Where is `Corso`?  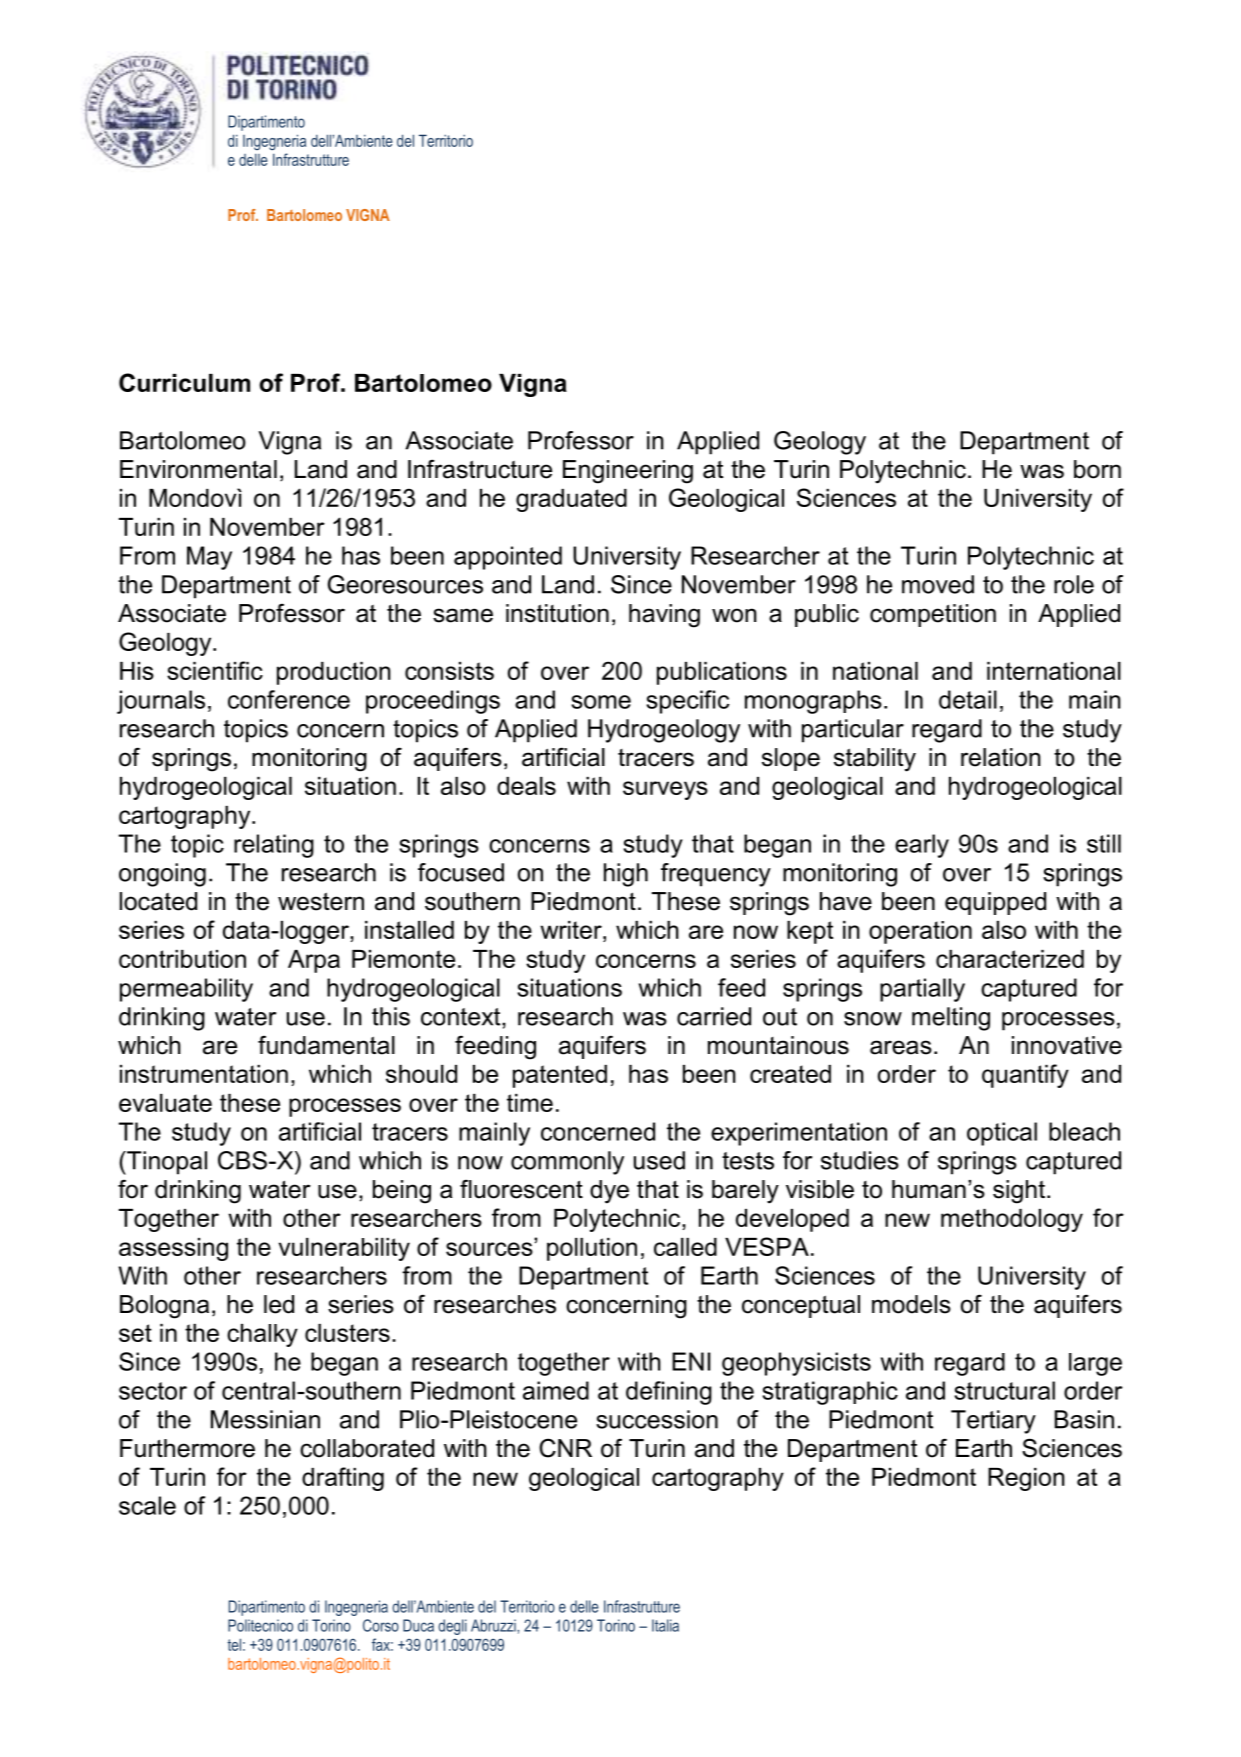 Corso is located at coordinates (381, 1625).
